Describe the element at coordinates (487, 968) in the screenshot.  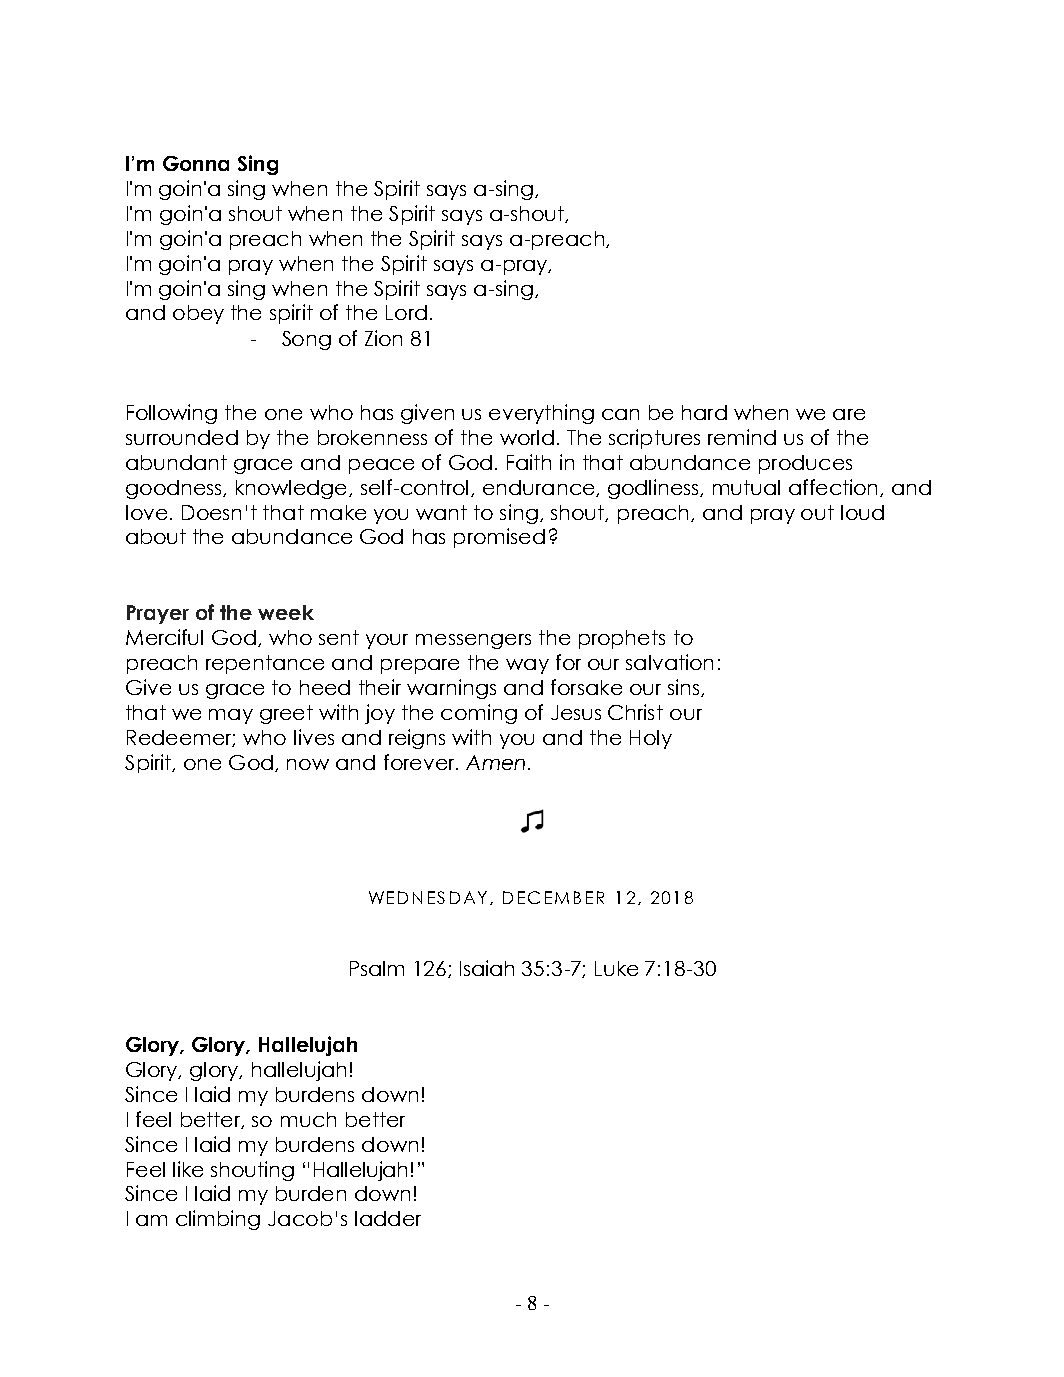
I see `Isaiah` at that location.
